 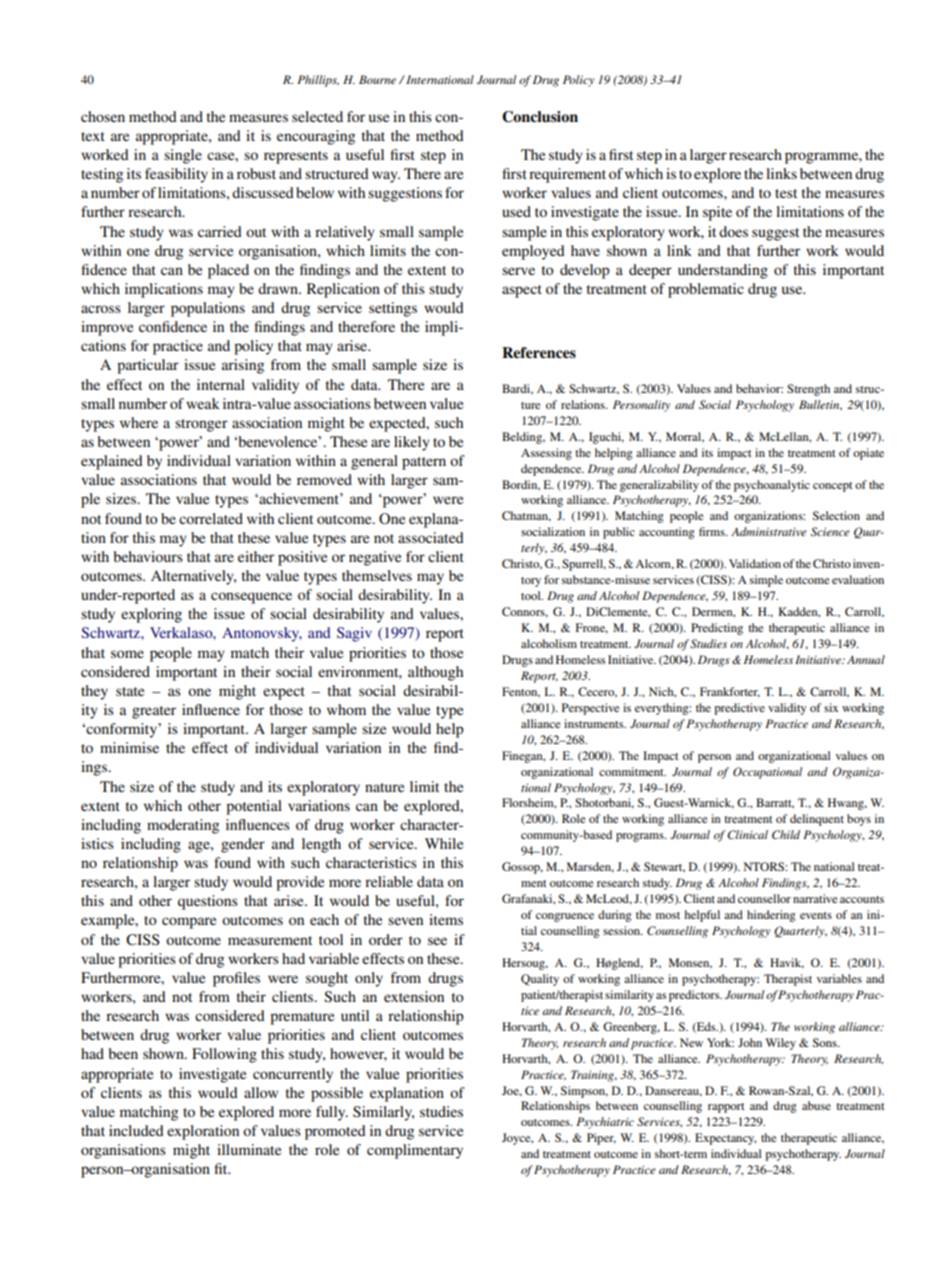 I want to click on Piper, so click(x=601, y=1139).
